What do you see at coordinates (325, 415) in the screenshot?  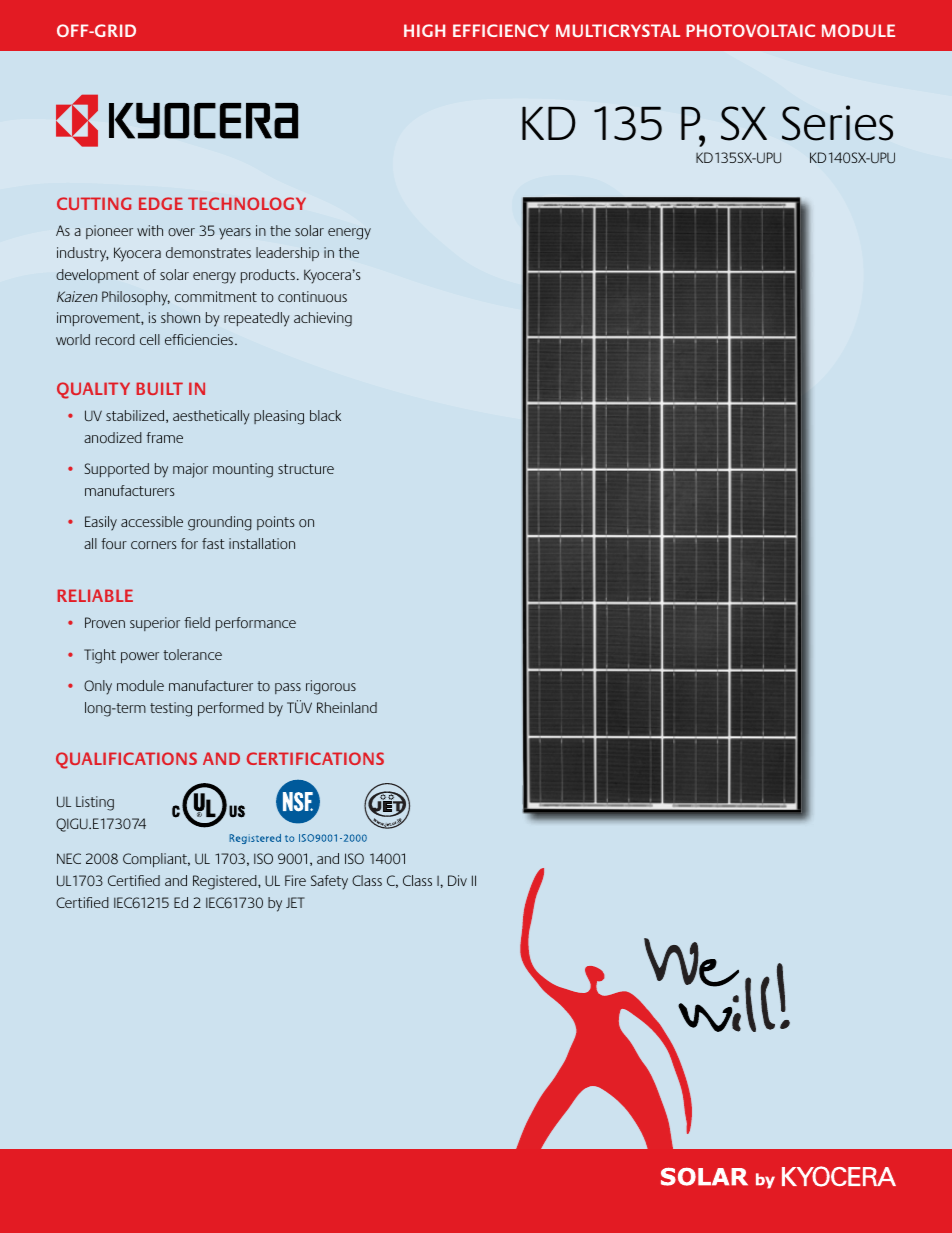 I see `black` at bounding box center [325, 415].
